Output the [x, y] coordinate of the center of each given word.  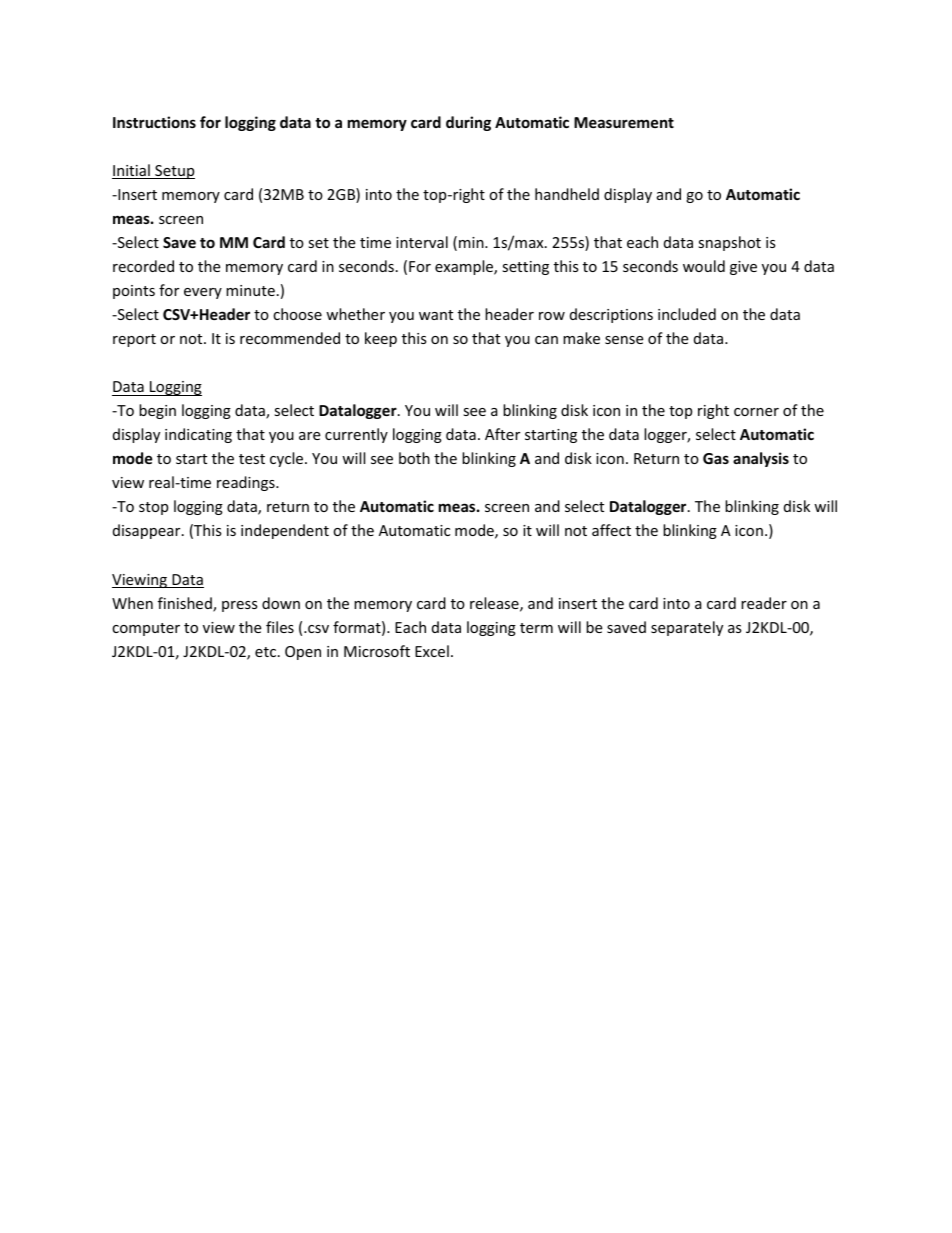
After [502, 434]
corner [756, 412]
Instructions [154, 122]
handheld [567, 194]
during [468, 123]
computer [146, 629]
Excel [432, 651]
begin [157, 411]
